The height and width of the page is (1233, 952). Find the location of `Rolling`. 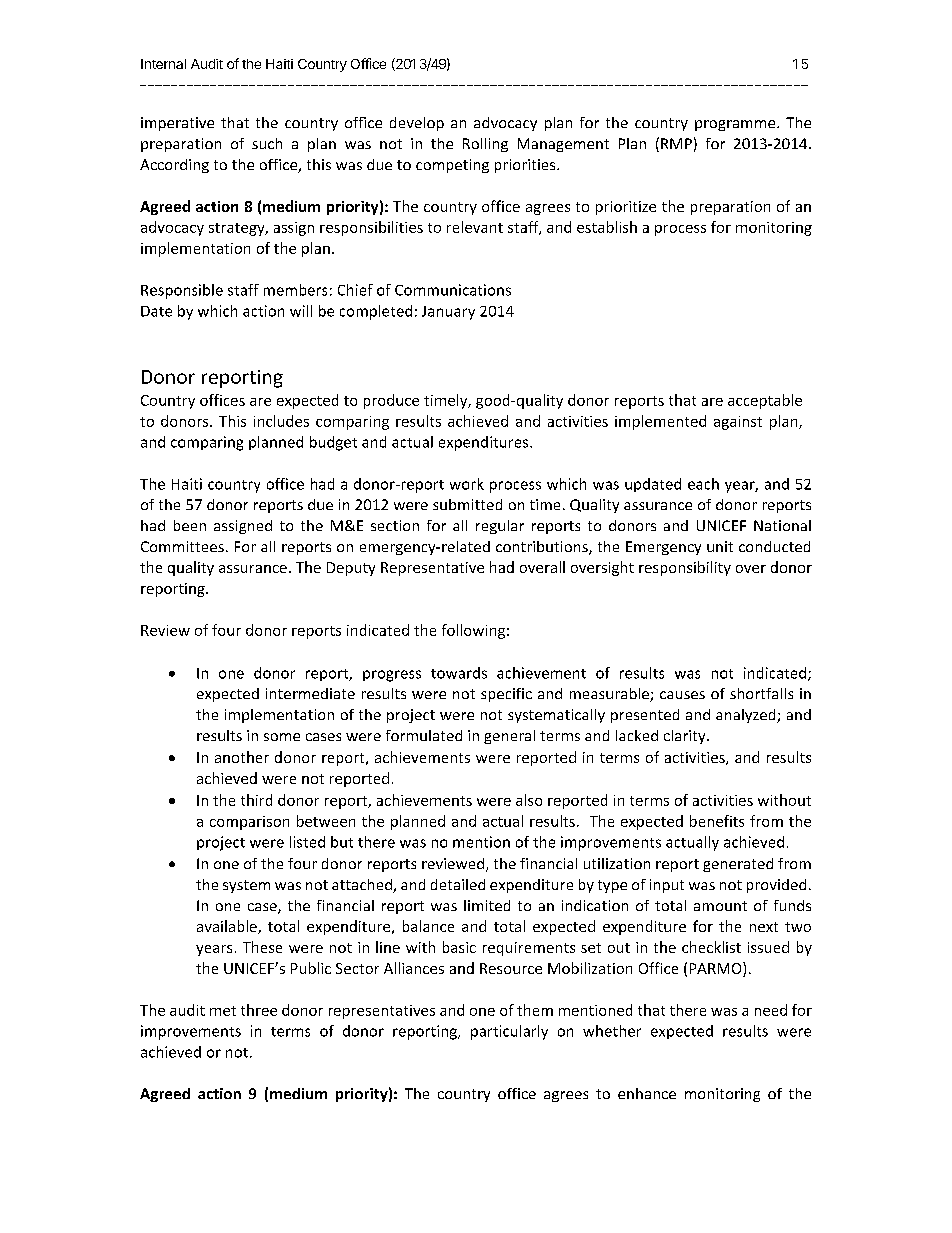

Rolling is located at coordinates (485, 145).
